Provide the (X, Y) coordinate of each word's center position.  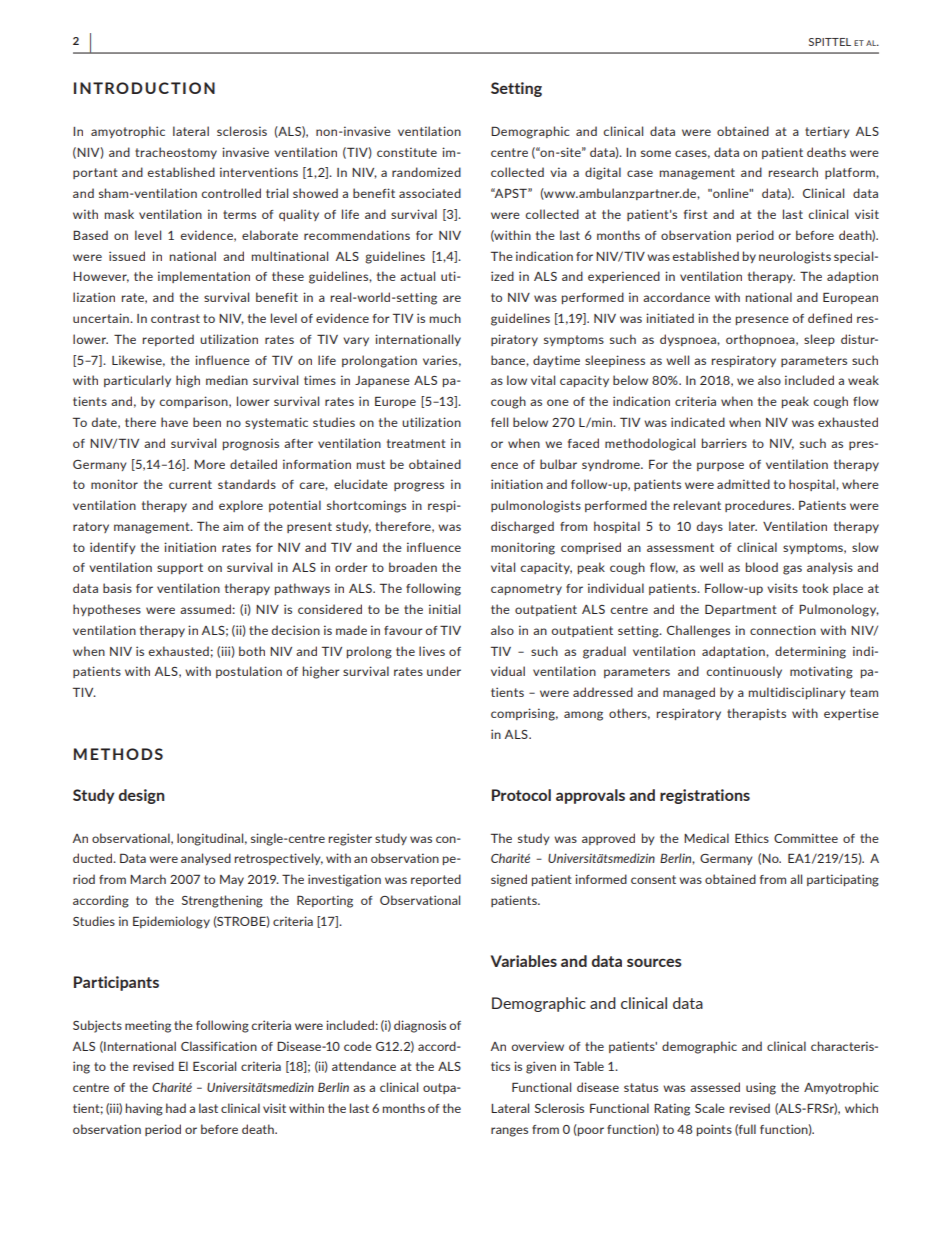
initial (444, 609)
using (761, 1088)
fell (499, 422)
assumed (206, 609)
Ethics (752, 838)
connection (783, 630)
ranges (509, 1132)
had (176, 1108)
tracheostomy (176, 153)
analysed (206, 859)
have (174, 422)
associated (430, 193)
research (793, 172)
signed (509, 880)
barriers (724, 443)
